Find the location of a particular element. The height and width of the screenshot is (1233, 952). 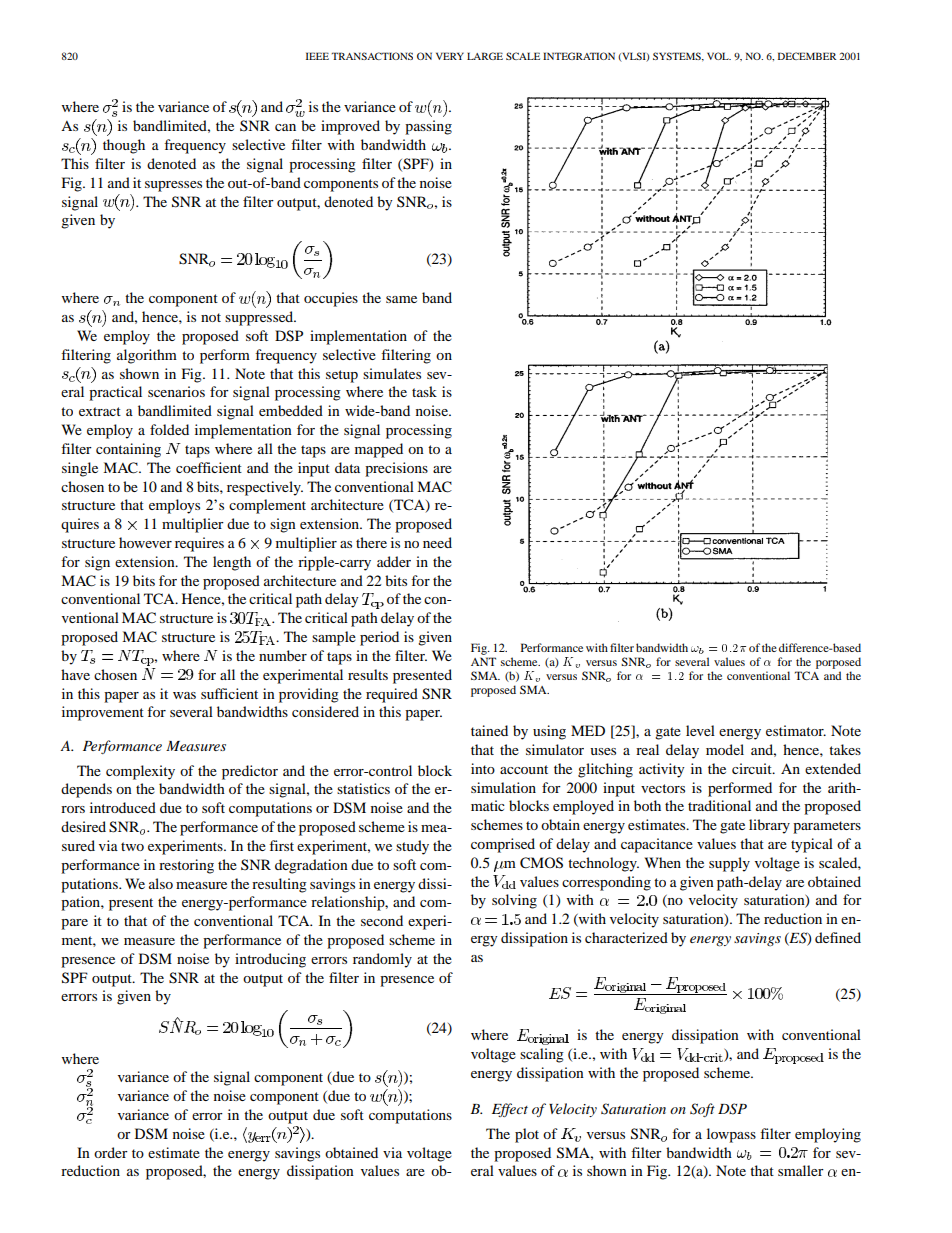

though is located at coordinates (124, 146).
